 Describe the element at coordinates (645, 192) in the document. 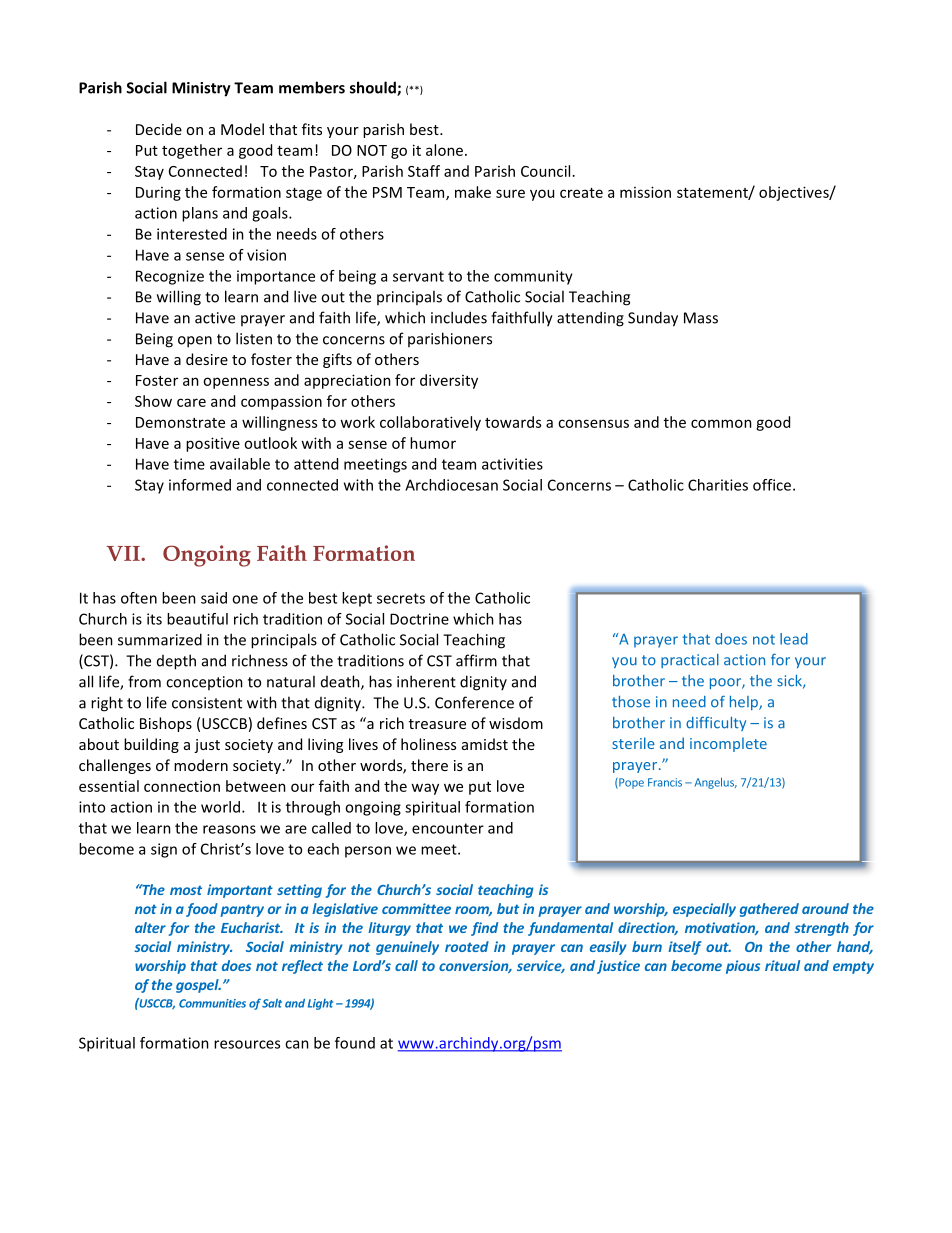

I see `mission` at that location.
